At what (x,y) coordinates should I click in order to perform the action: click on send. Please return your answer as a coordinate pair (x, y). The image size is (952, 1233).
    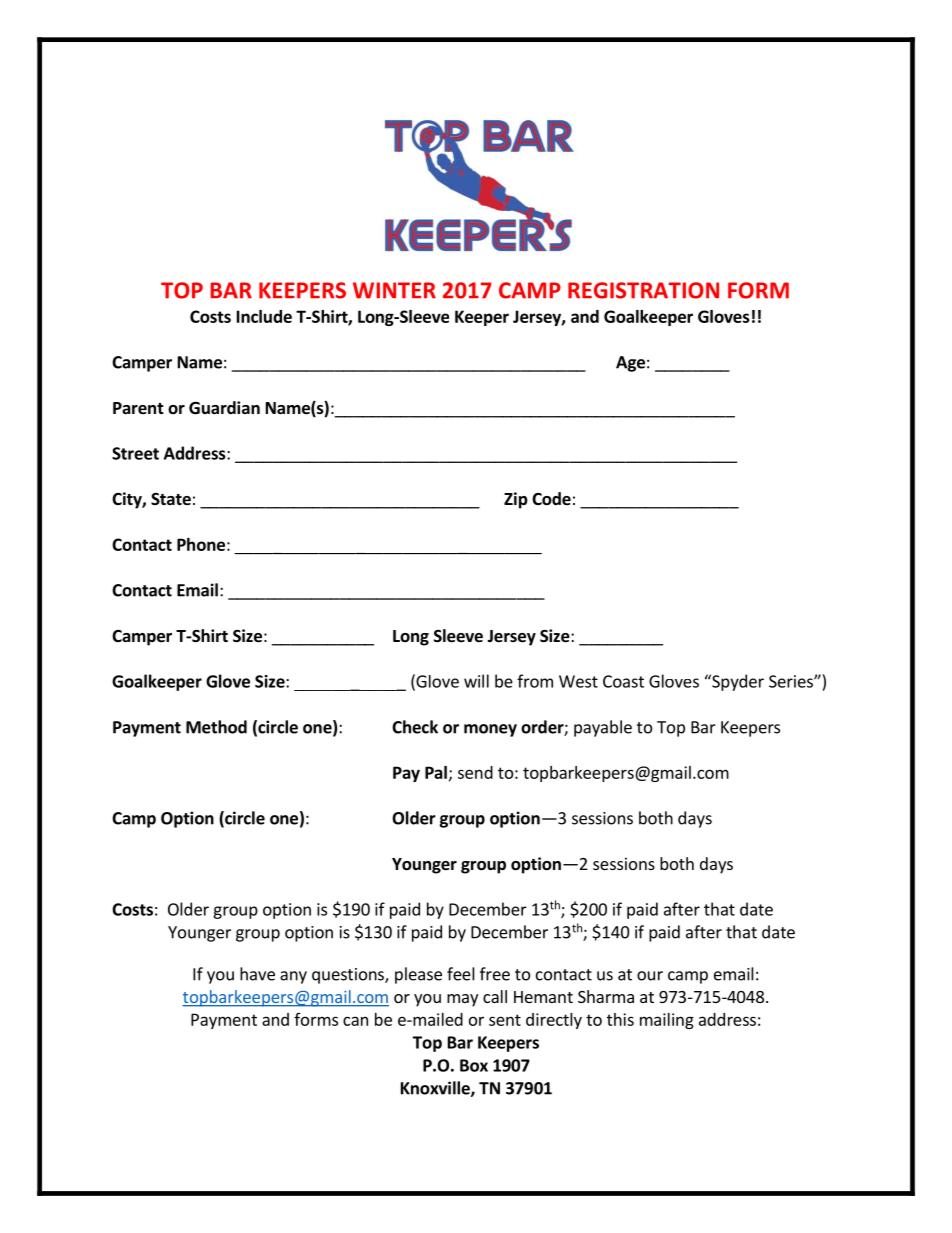
    Looking at the image, I should click on (475, 772).
